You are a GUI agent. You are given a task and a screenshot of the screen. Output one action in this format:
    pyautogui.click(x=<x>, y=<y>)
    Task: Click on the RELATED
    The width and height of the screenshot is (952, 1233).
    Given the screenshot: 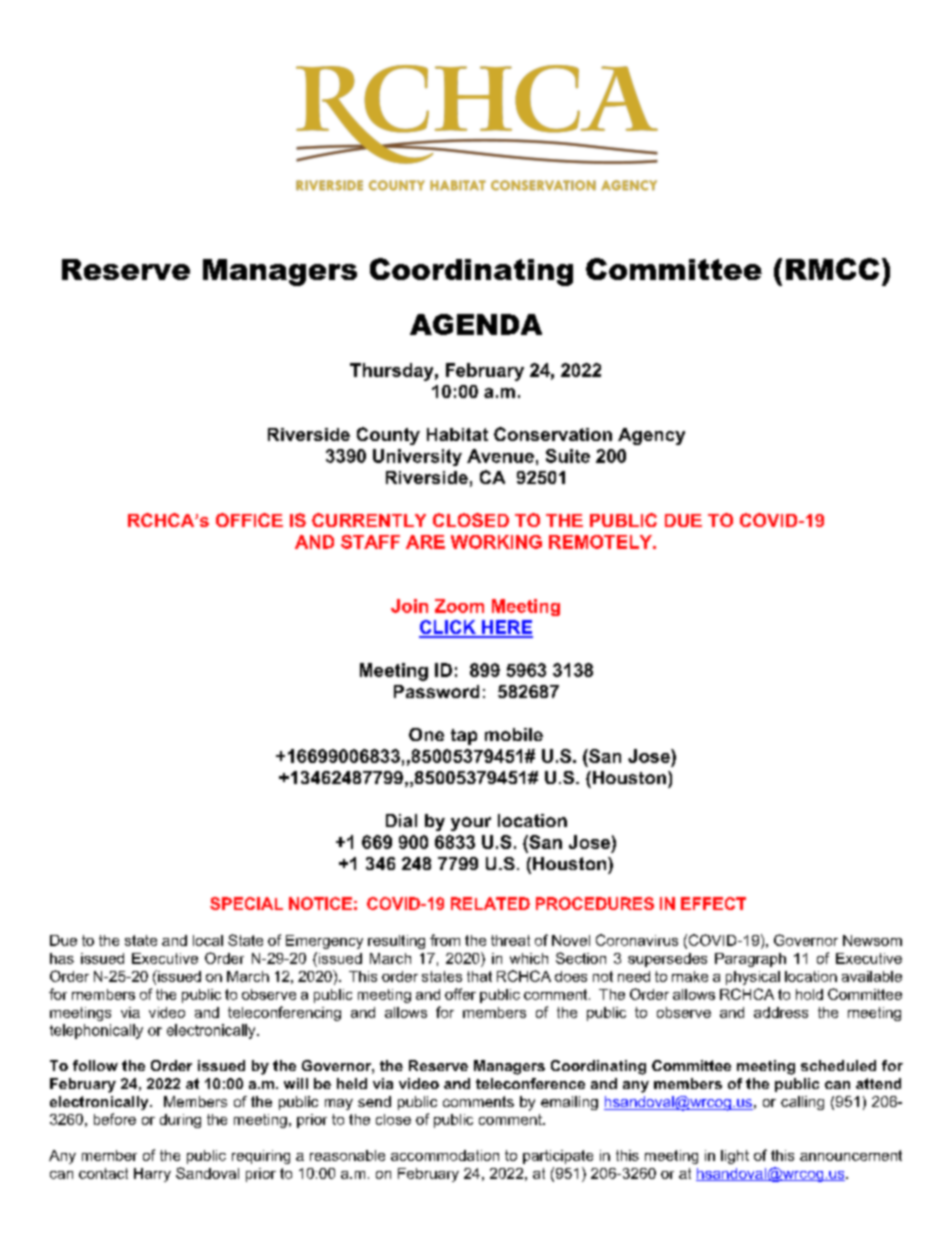 What is the action you would take?
    pyautogui.click(x=490, y=903)
